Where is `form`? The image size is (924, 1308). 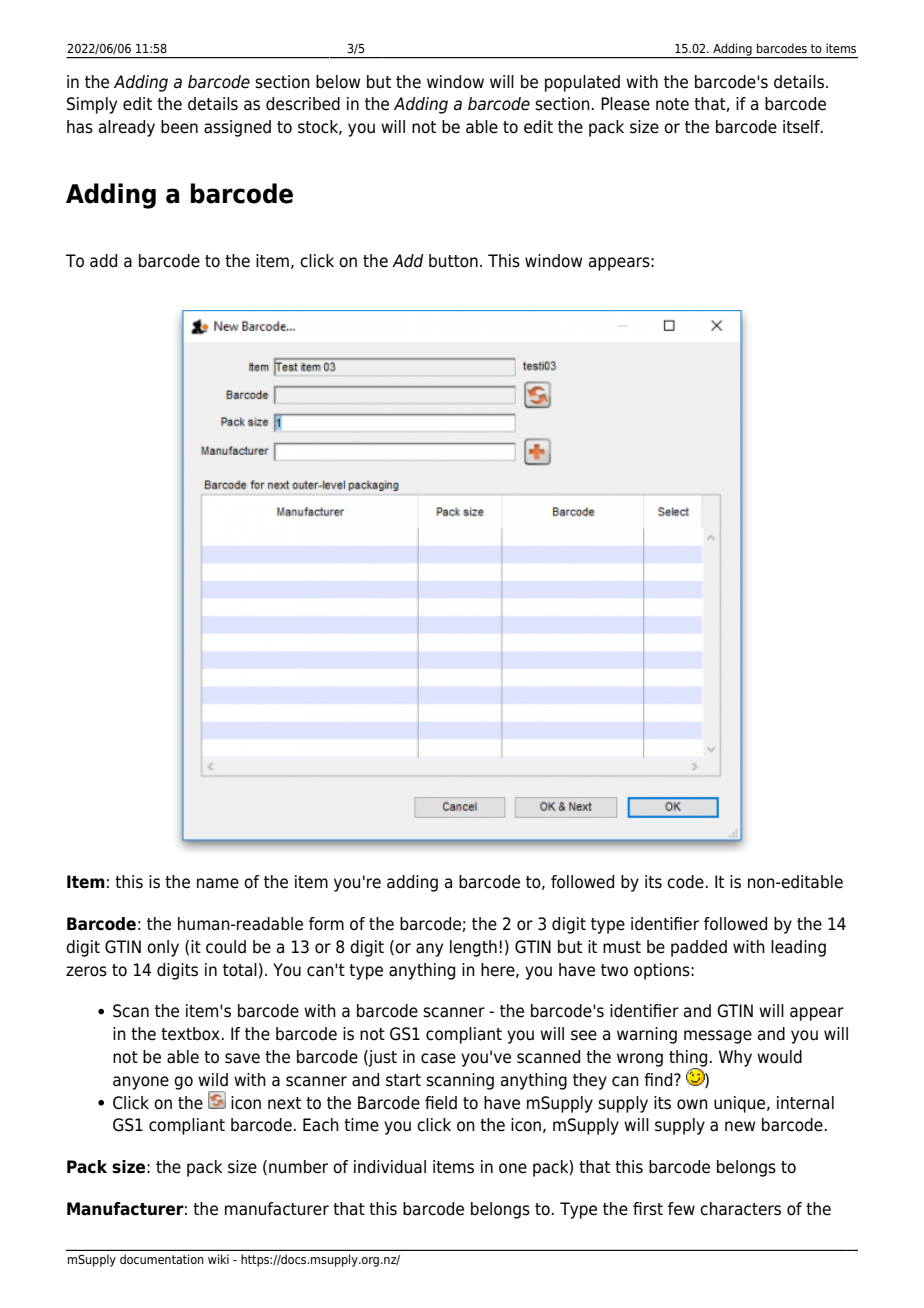 form is located at coordinates (326, 924).
